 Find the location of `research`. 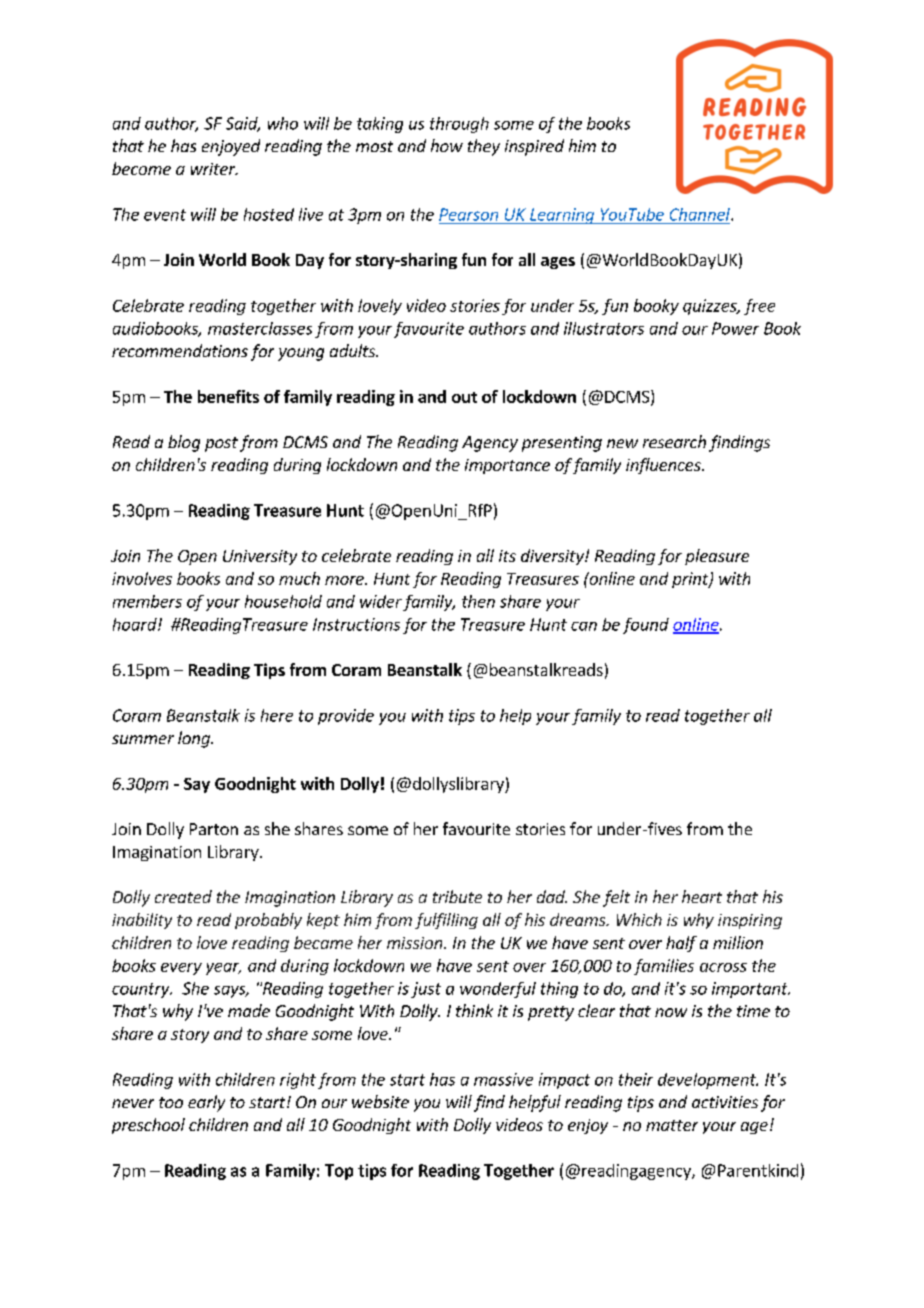

research is located at coordinates (674, 441).
